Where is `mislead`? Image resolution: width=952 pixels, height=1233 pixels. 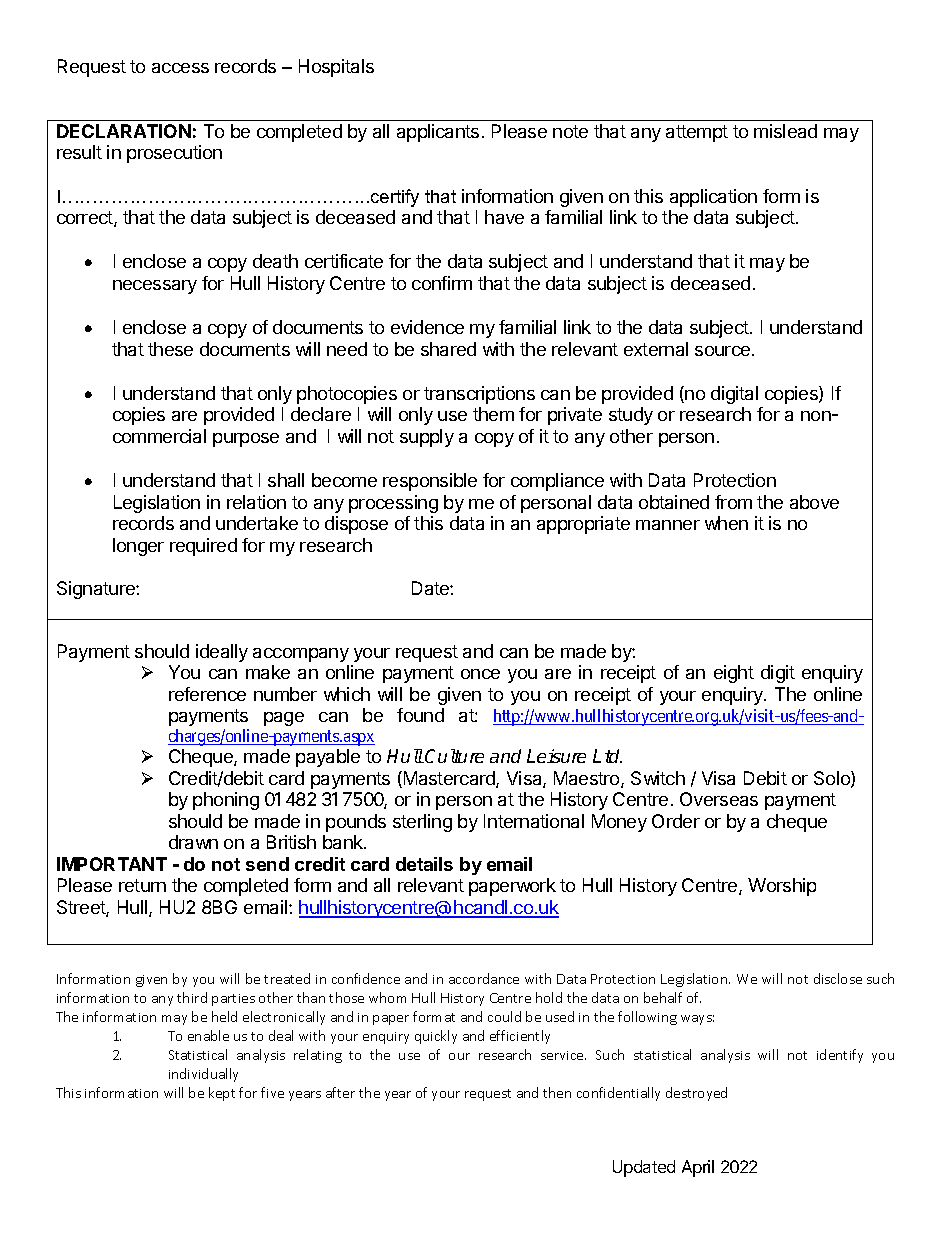 mislead is located at coordinates (785, 131).
